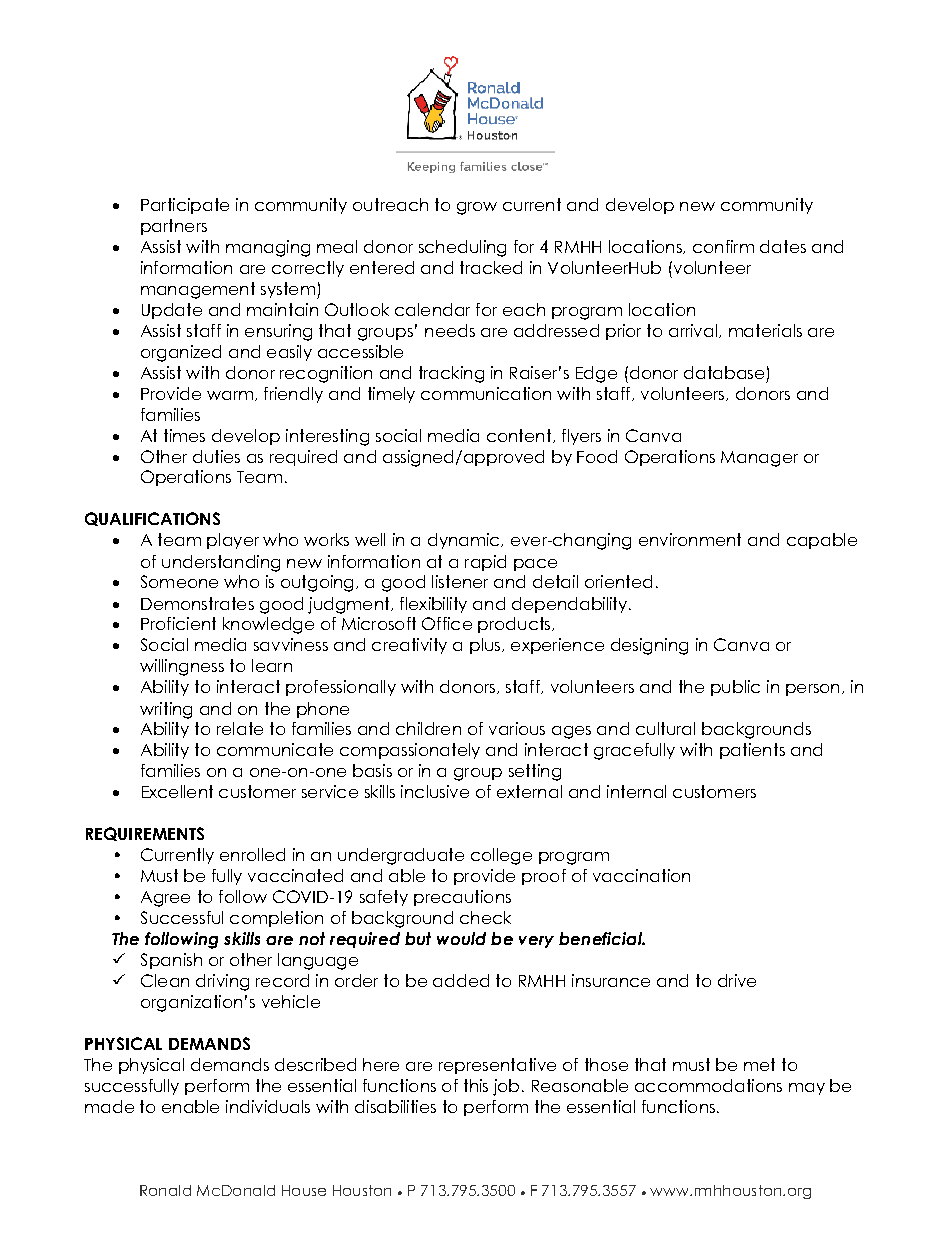  Describe the element at coordinates (462, 248) in the screenshot. I see `scheduling` at that location.
